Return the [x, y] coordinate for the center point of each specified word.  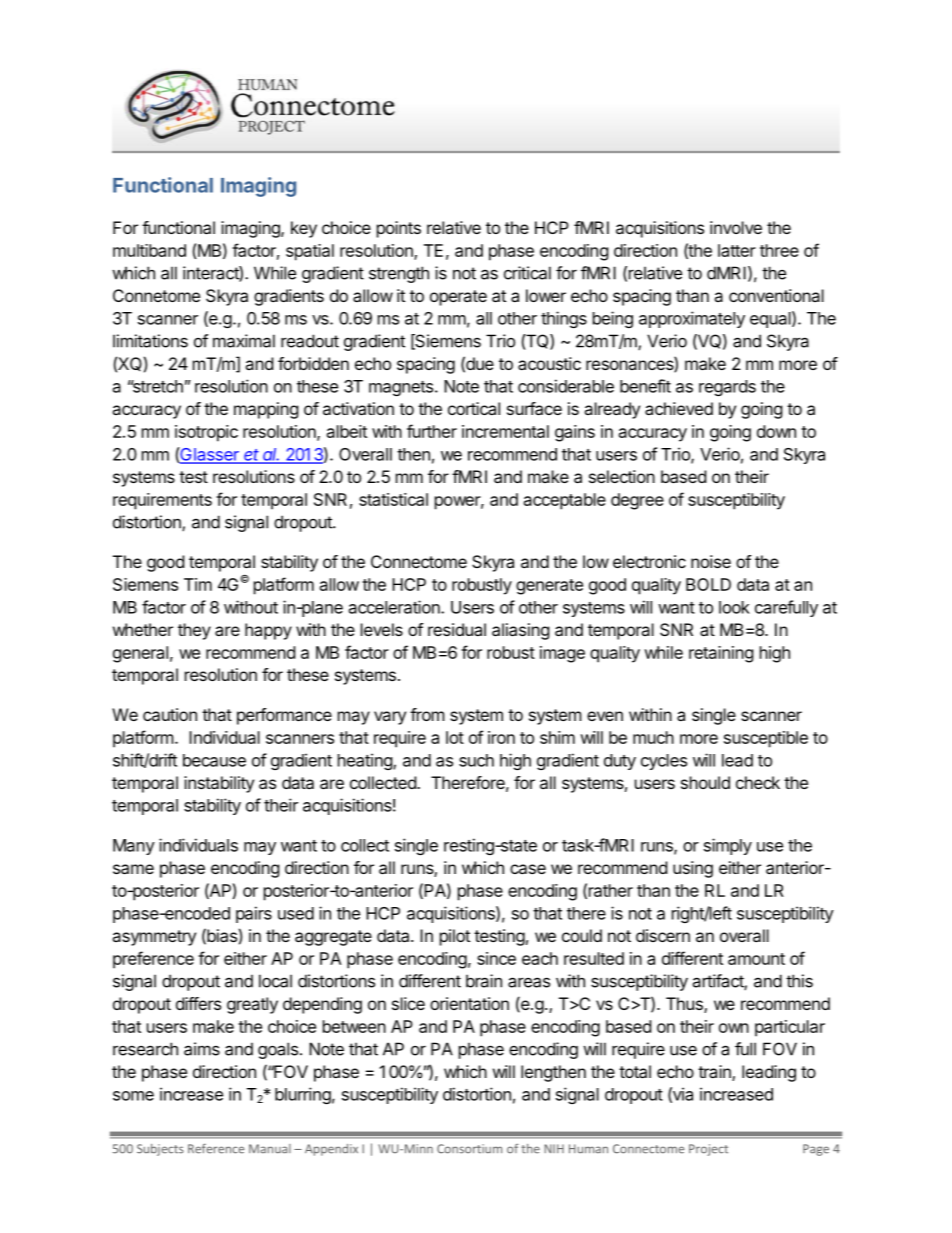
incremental [505, 431]
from [427, 714]
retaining [721, 654]
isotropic [206, 433]
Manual [270, 1149]
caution [170, 714]
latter [737, 250]
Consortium [469, 1149]
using [693, 869]
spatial [310, 252]
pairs [254, 914]
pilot [455, 937]
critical [527, 273]
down [776, 431]
